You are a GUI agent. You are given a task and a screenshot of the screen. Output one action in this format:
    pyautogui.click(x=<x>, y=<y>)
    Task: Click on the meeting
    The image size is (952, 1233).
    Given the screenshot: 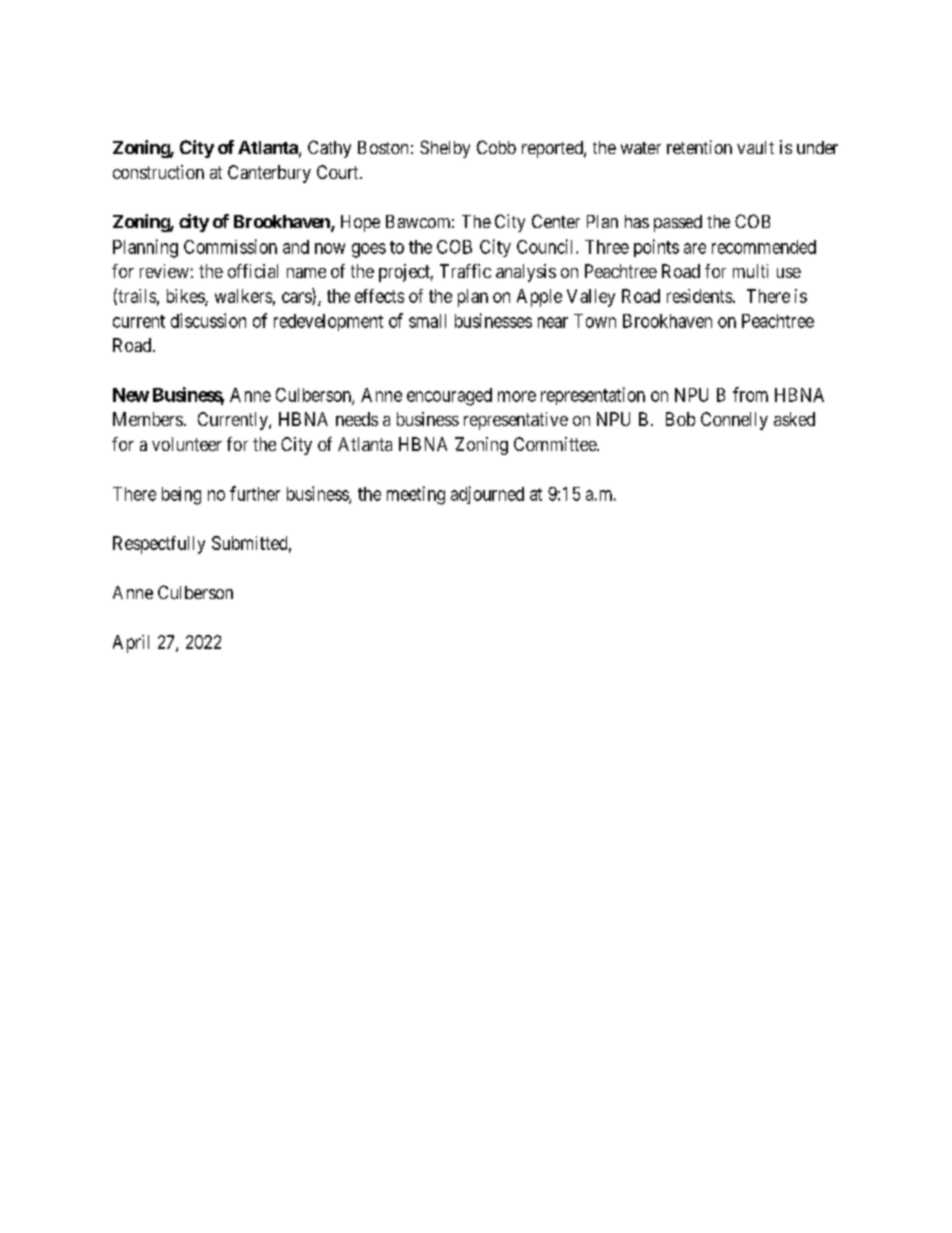 What is the action you would take?
    pyautogui.click(x=416, y=495)
